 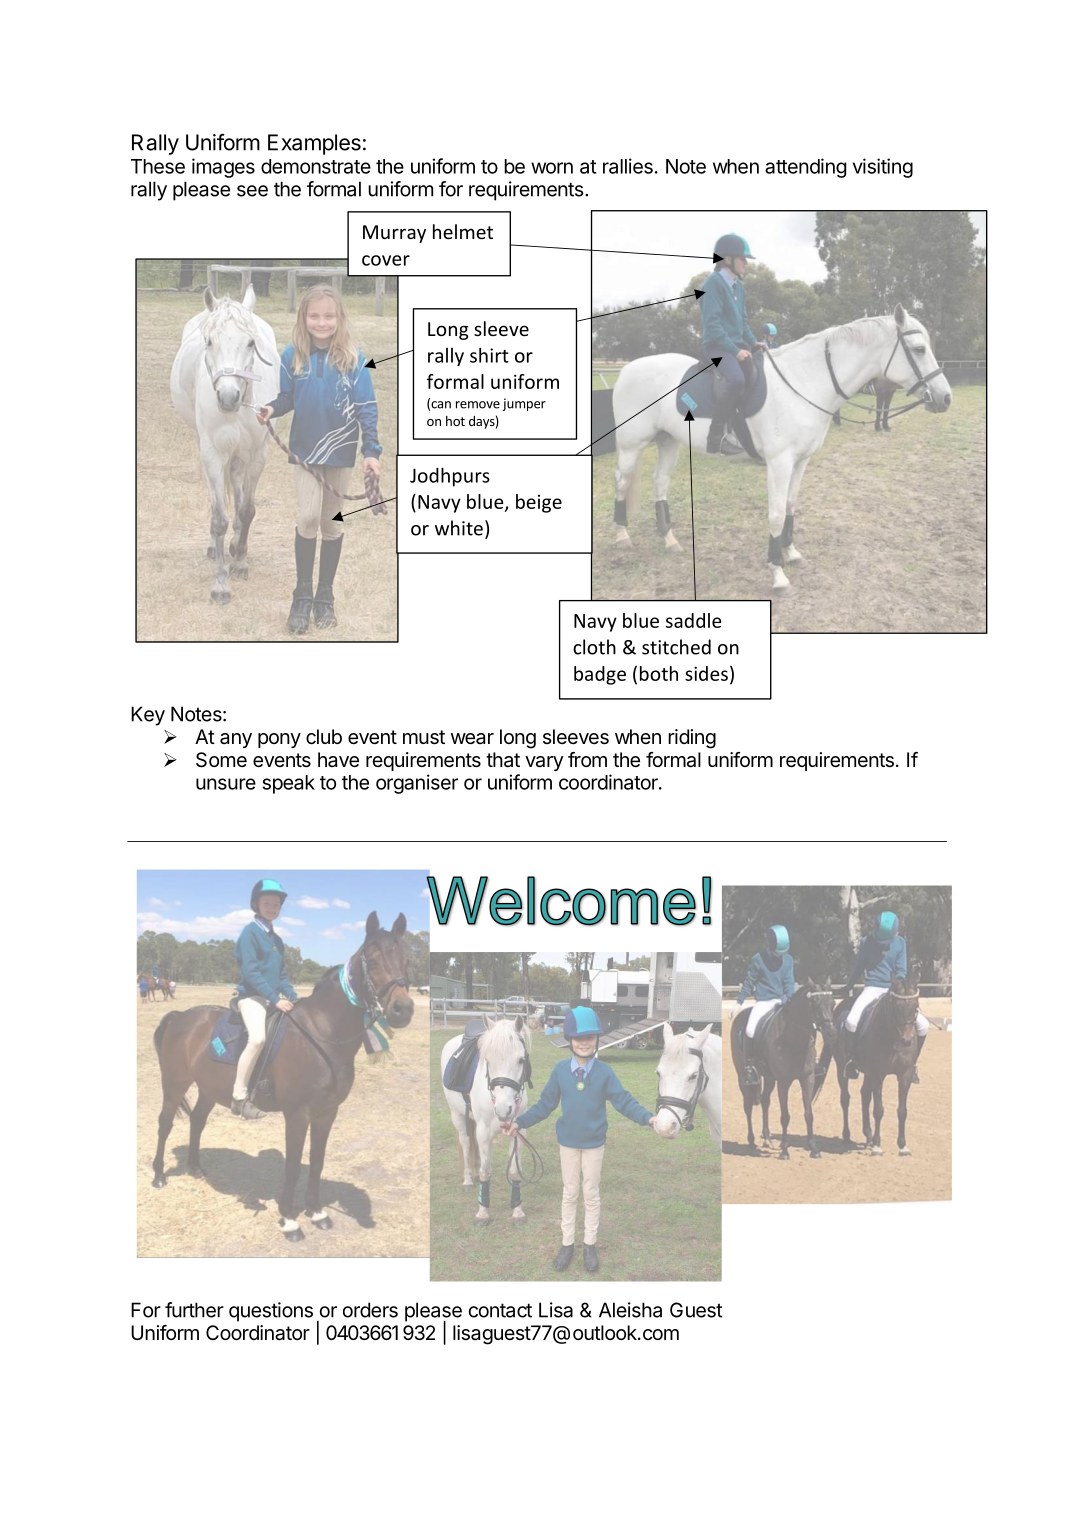 I want to click on contact, so click(x=500, y=1310).
